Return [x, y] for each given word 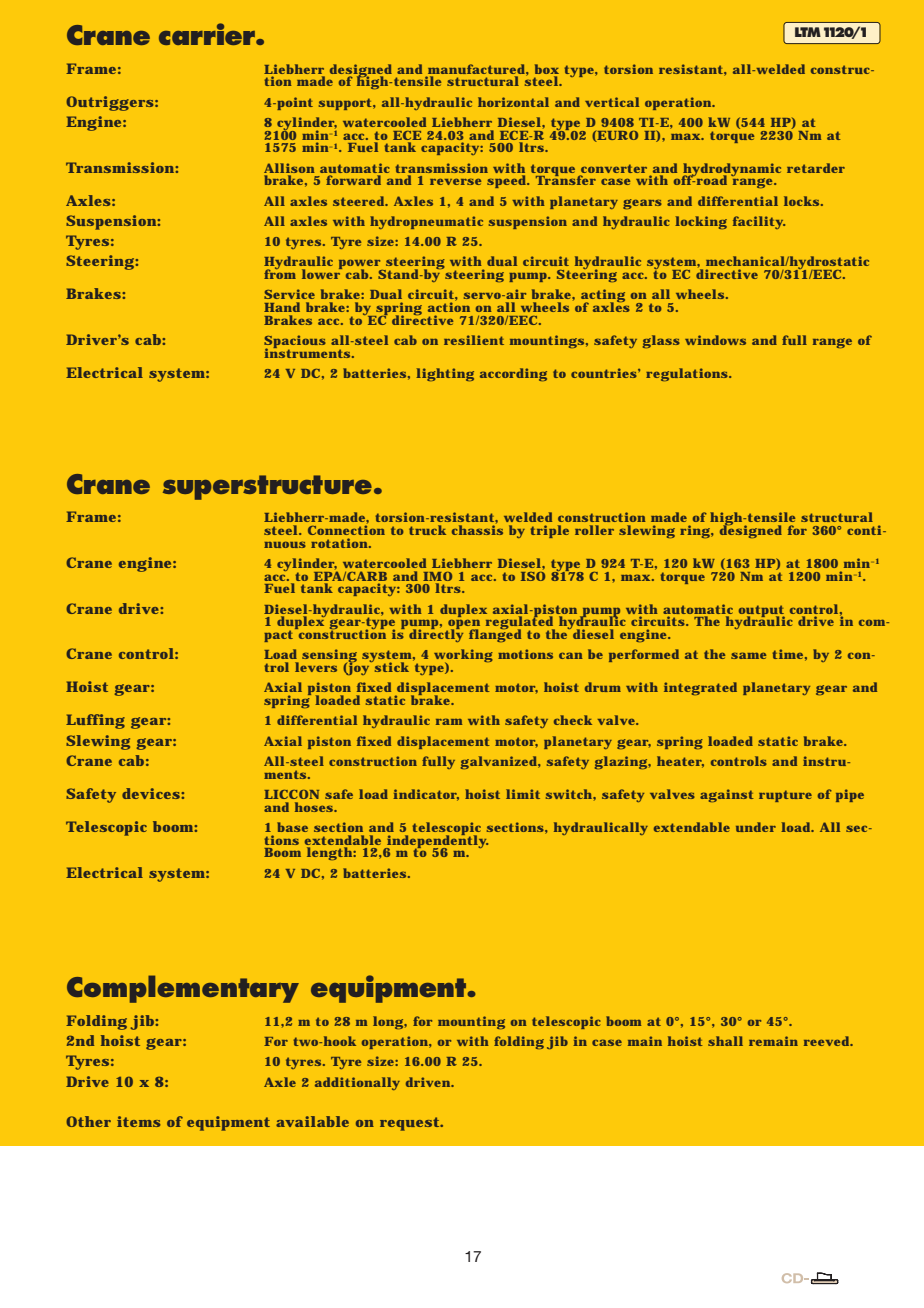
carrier [208, 34]
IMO [437, 576]
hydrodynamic [731, 170]
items [139, 1121]
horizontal [513, 102]
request [410, 1124]
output [762, 612]
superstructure [267, 487]
